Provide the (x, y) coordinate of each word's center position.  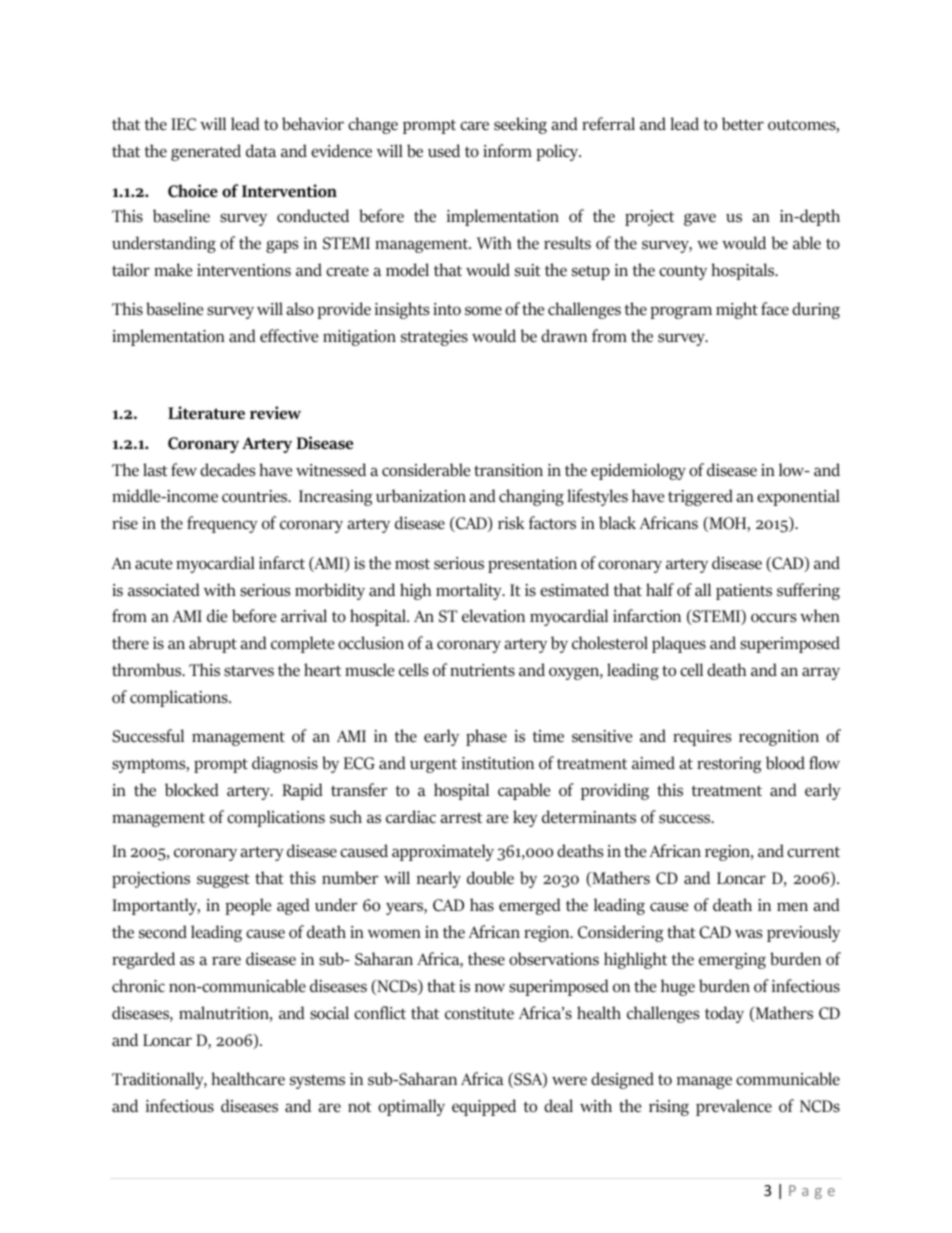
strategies (434, 338)
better (743, 124)
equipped (484, 1107)
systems (317, 1082)
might (737, 310)
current (813, 852)
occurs (773, 618)
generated (206, 152)
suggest (223, 881)
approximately (443, 852)
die (217, 615)
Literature (206, 412)
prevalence (734, 1107)
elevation (493, 616)
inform (507, 151)
